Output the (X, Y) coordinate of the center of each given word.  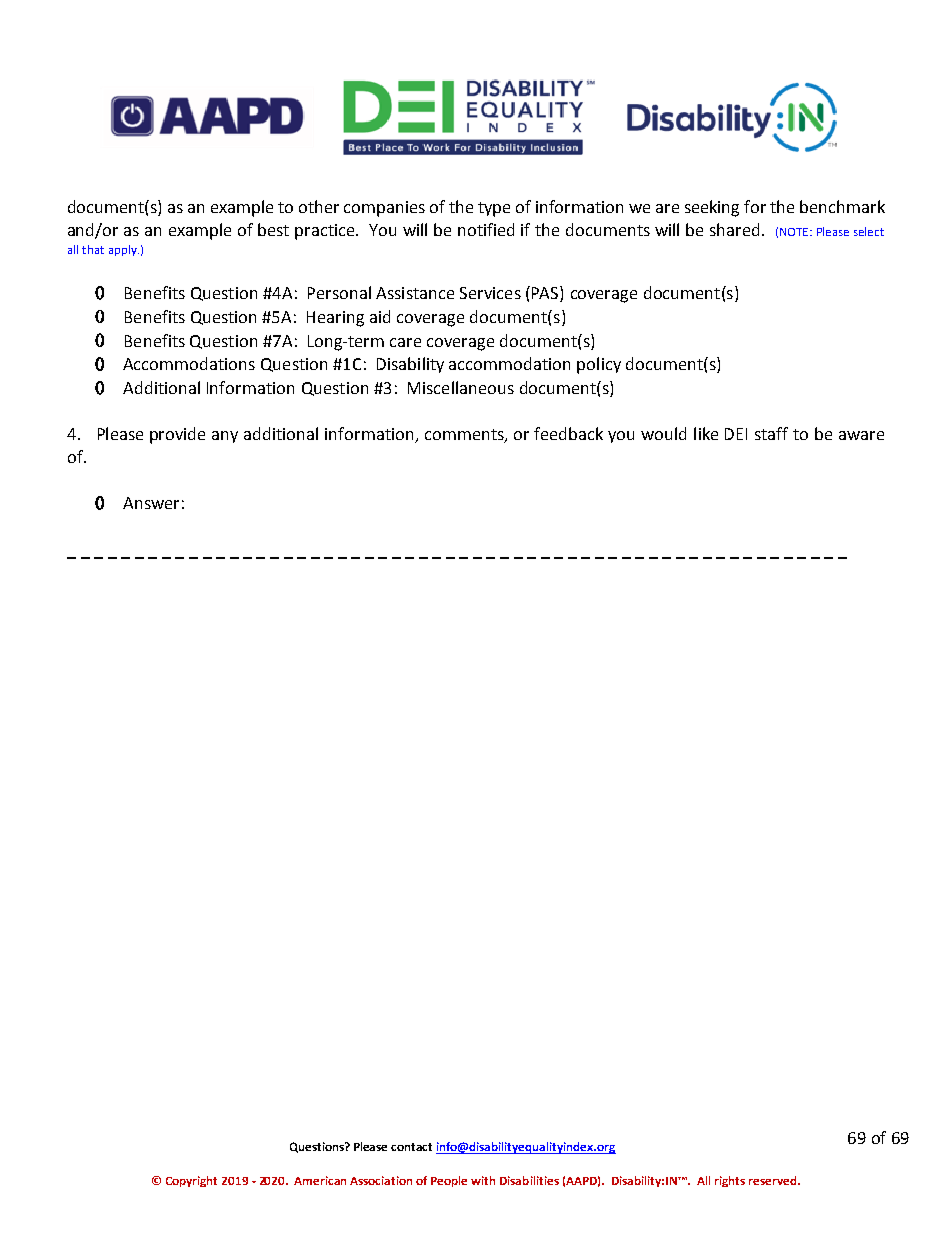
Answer (151, 503)
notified (486, 229)
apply (124, 250)
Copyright (191, 1181)
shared (734, 229)
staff (771, 433)
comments (465, 435)
